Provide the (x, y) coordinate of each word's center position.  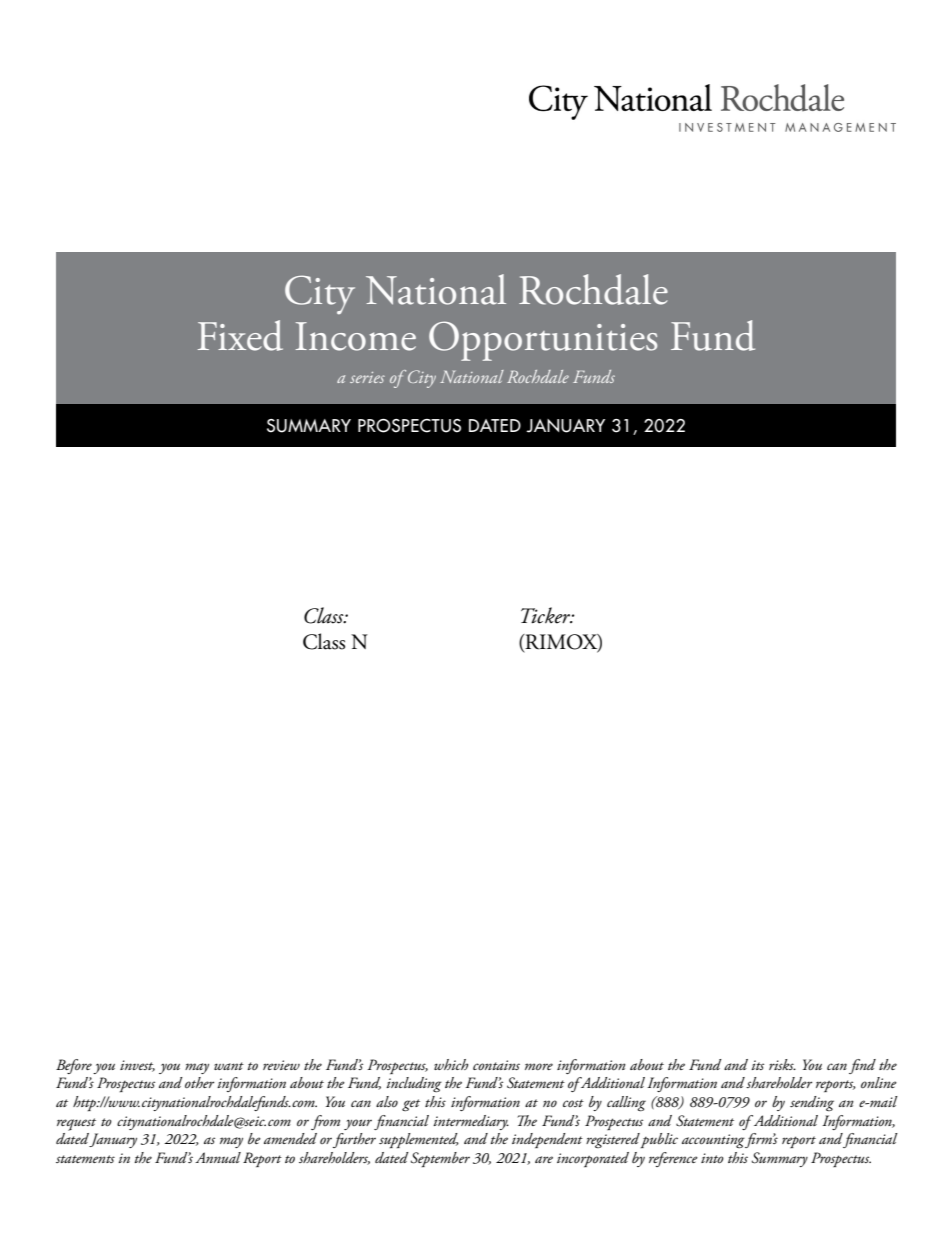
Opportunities (543, 341)
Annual (218, 1157)
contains (496, 1065)
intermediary (471, 1122)
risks (782, 1064)
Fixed (240, 335)
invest (137, 1066)
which (451, 1064)
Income (356, 336)
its (757, 1065)
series (367, 377)
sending (812, 1103)
